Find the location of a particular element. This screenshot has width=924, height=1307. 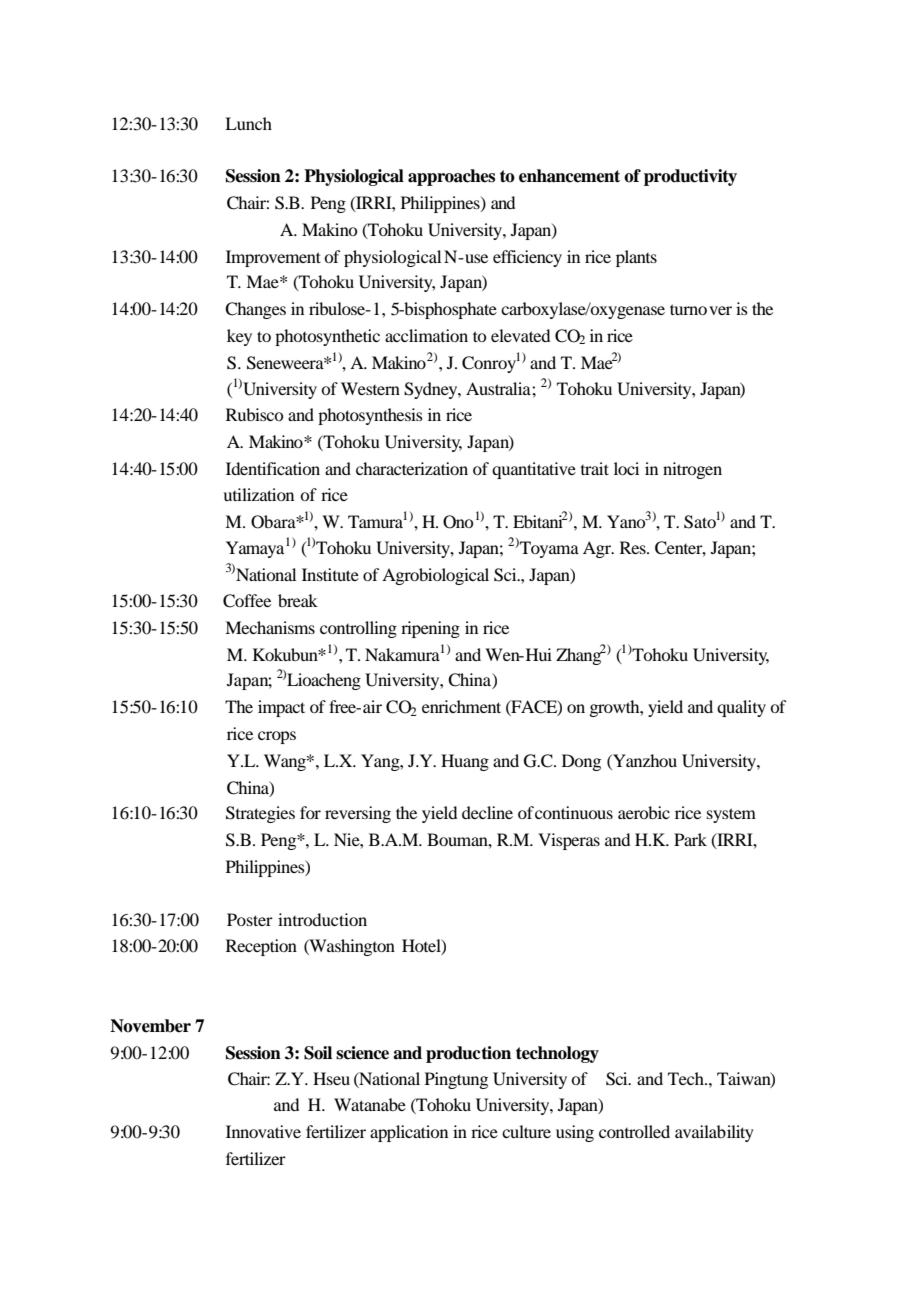

Res is located at coordinates (634, 547).
